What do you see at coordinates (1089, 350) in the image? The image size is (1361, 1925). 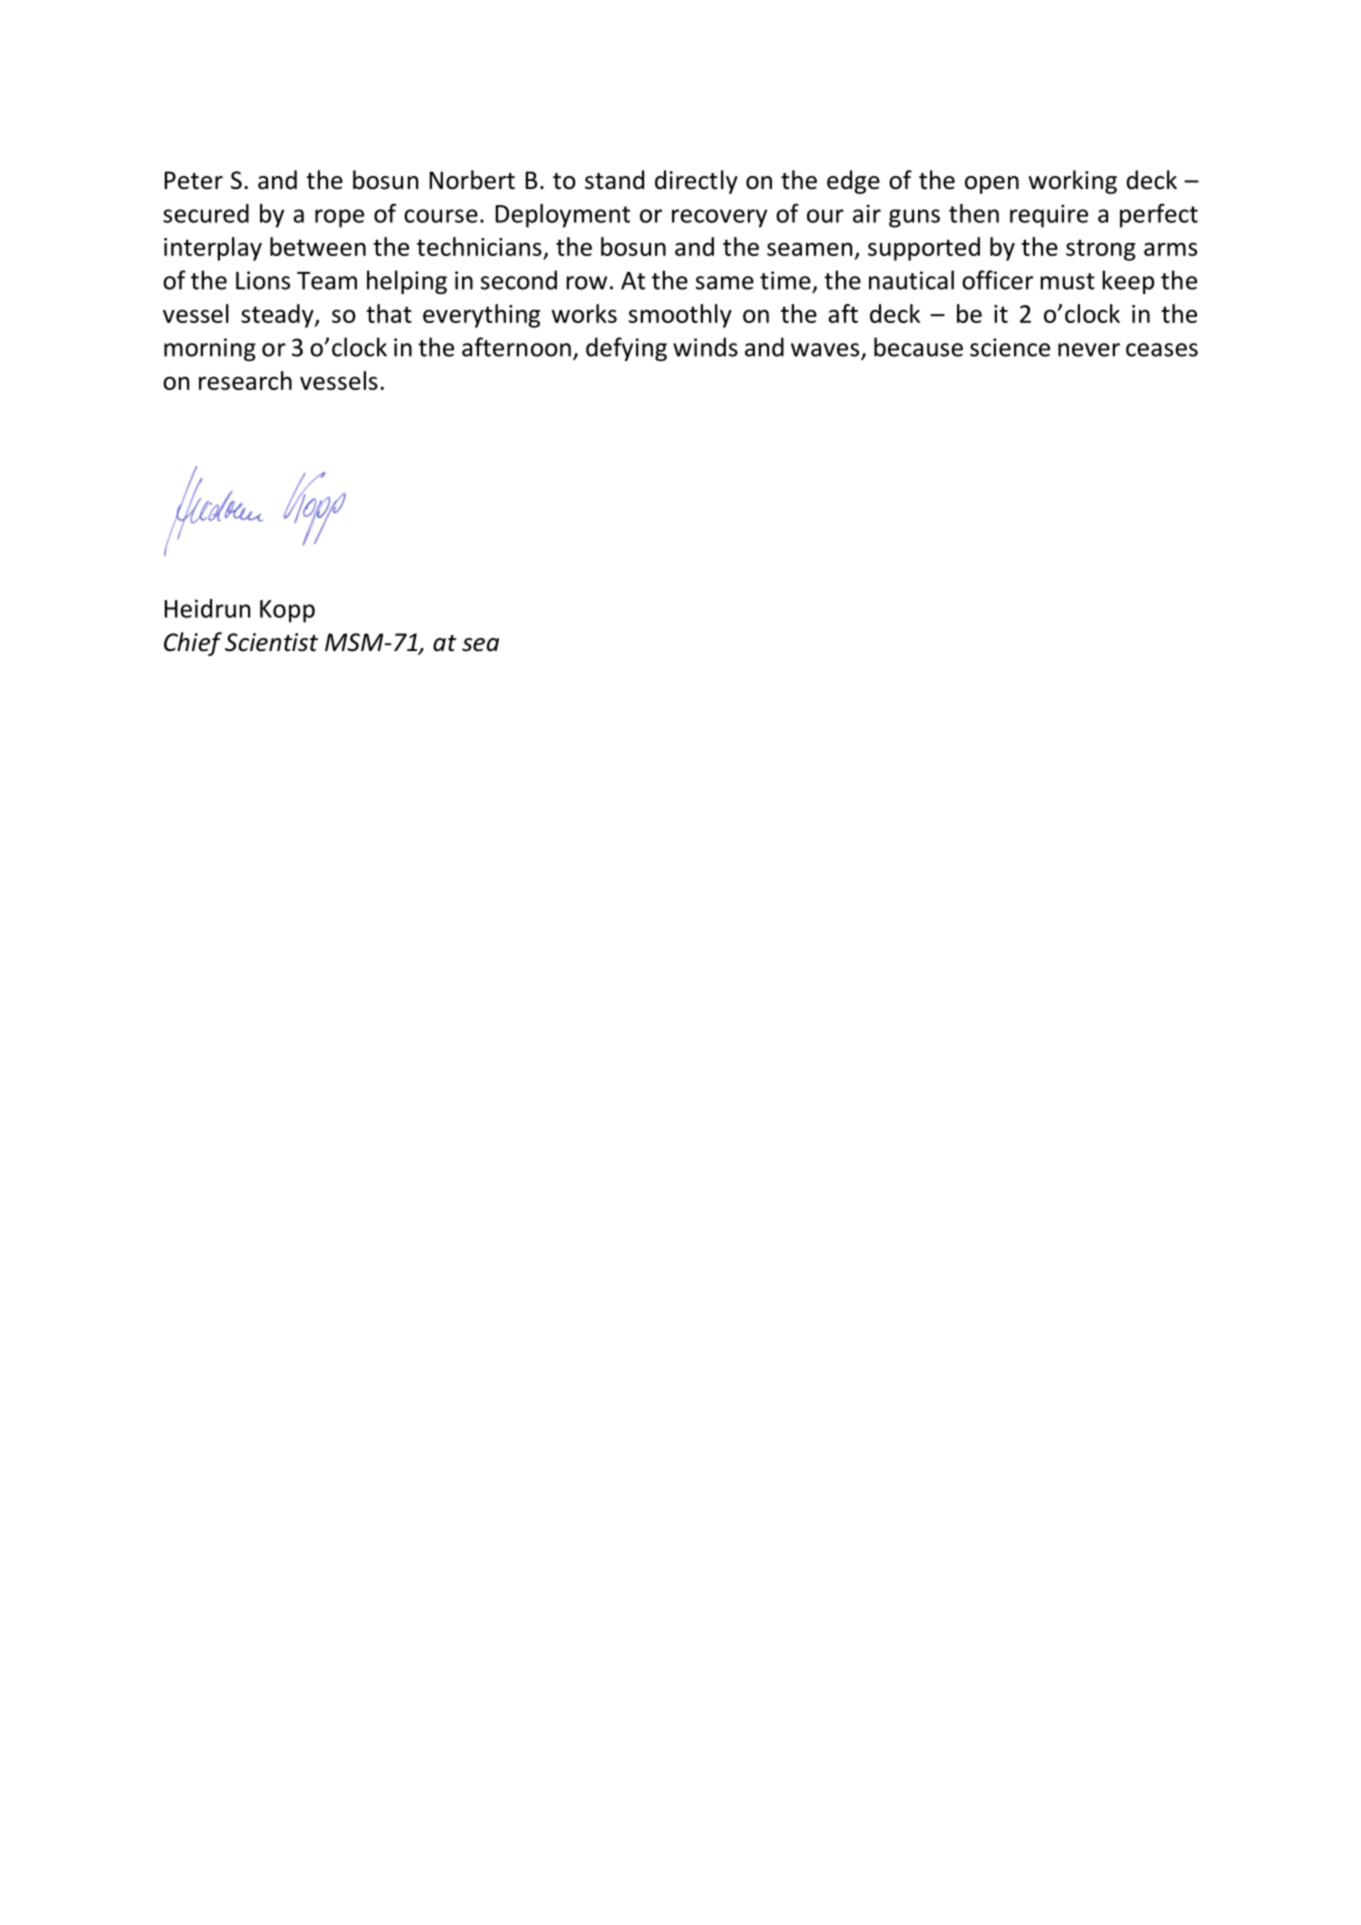 I see `never` at bounding box center [1089, 350].
